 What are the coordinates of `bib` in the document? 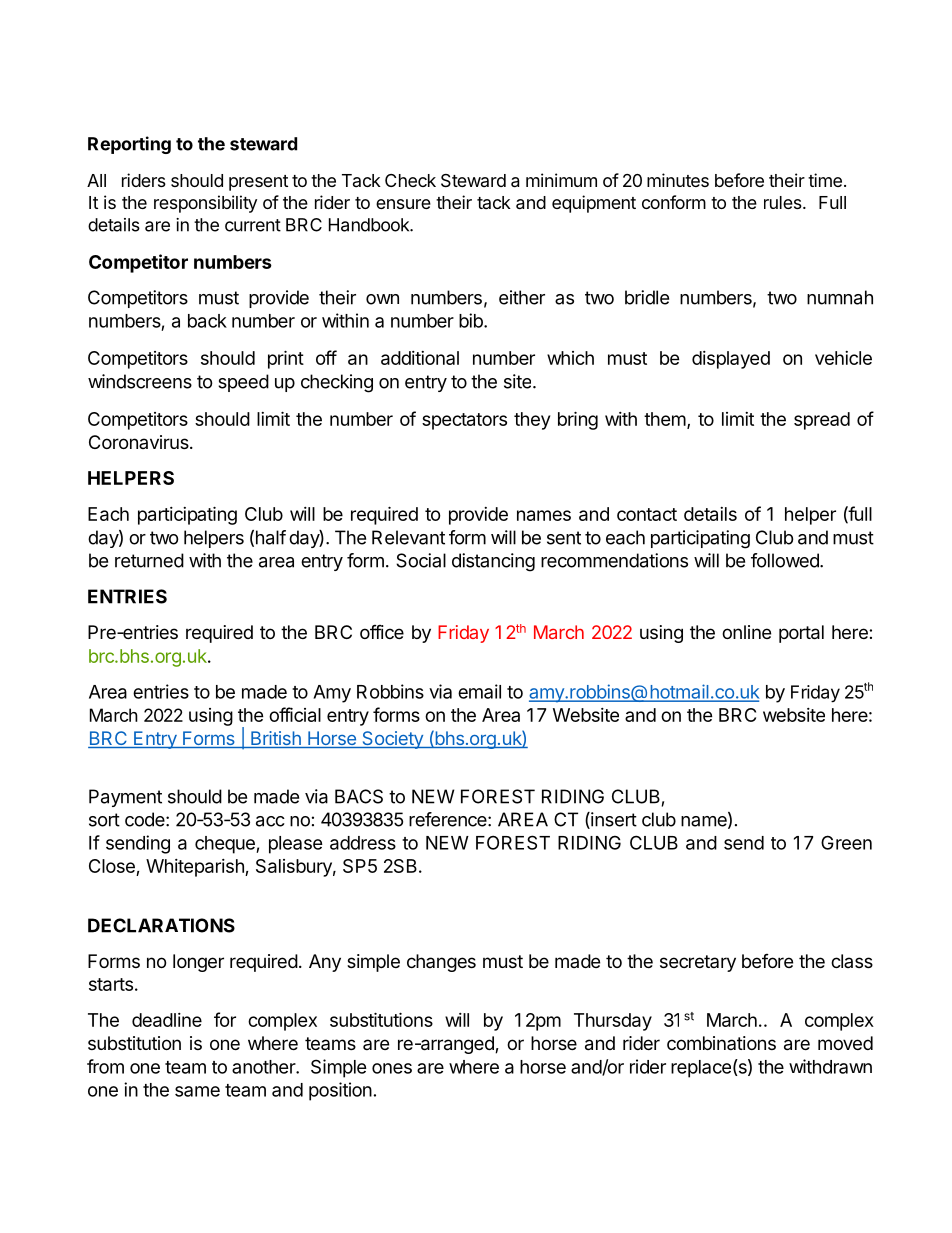 It's located at (472, 320).
